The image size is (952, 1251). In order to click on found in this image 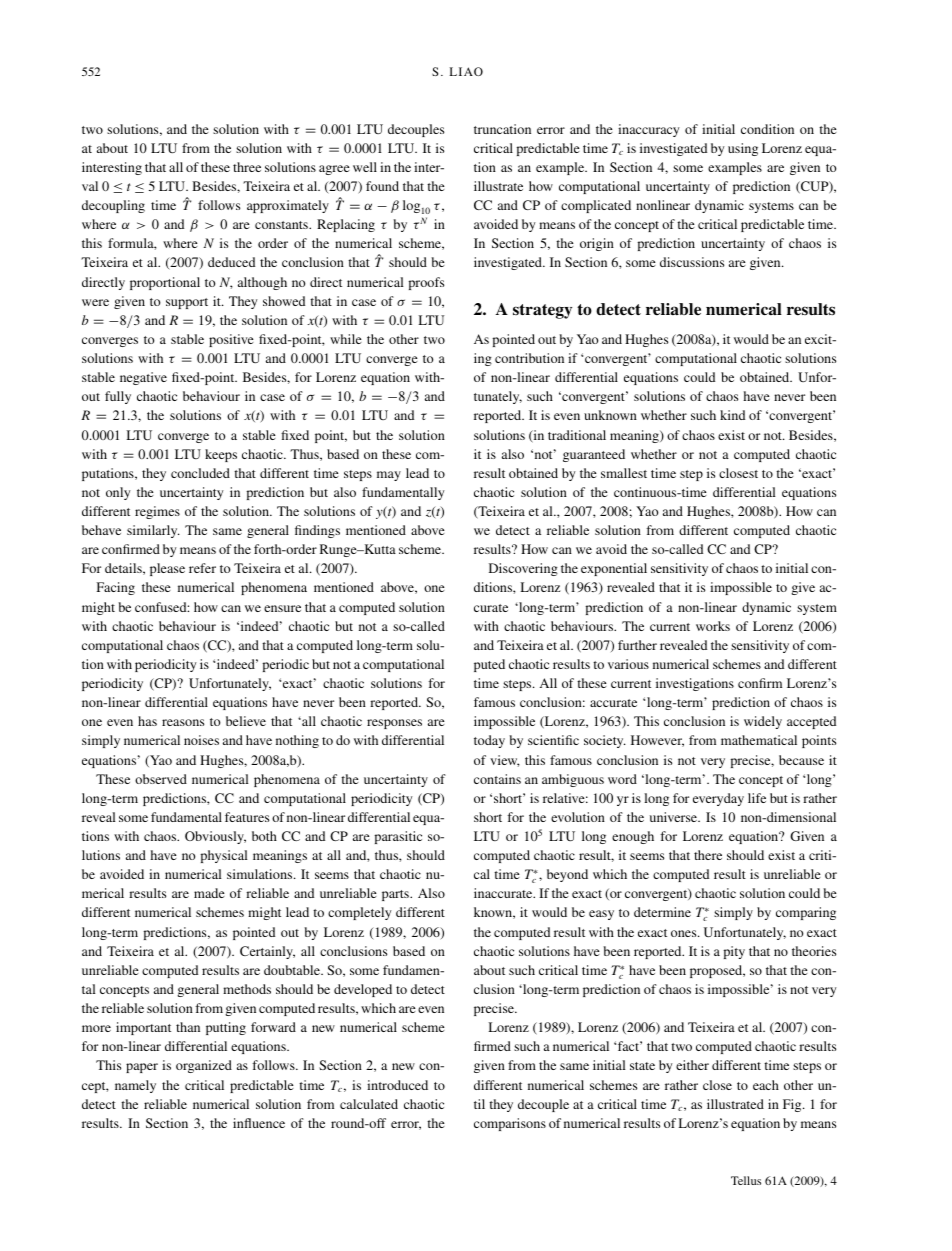, I will do `click(382, 186)`.
